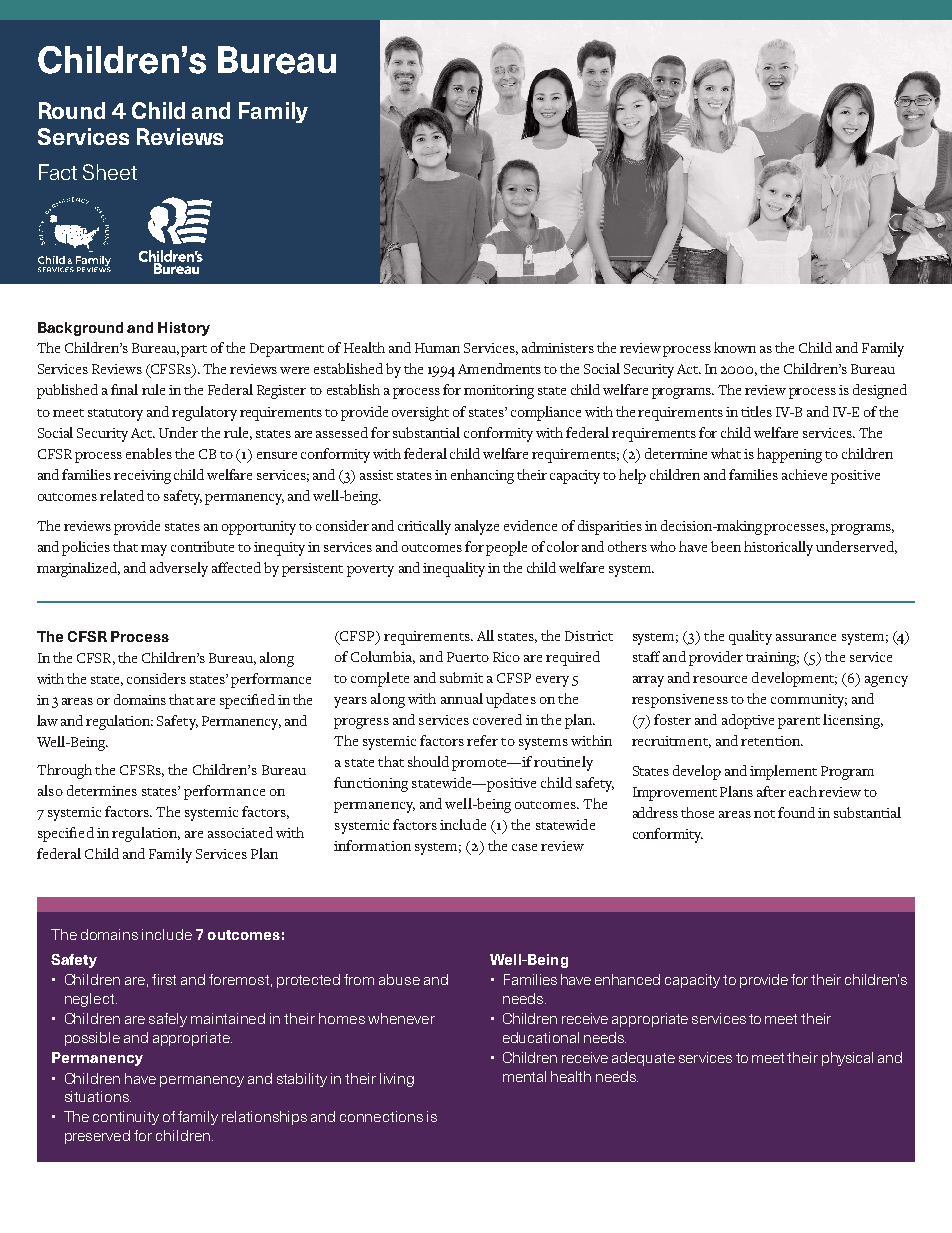 This screenshot has width=952, height=1233. What do you see at coordinates (735, 347) in the screenshot?
I see `known` at bounding box center [735, 347].
